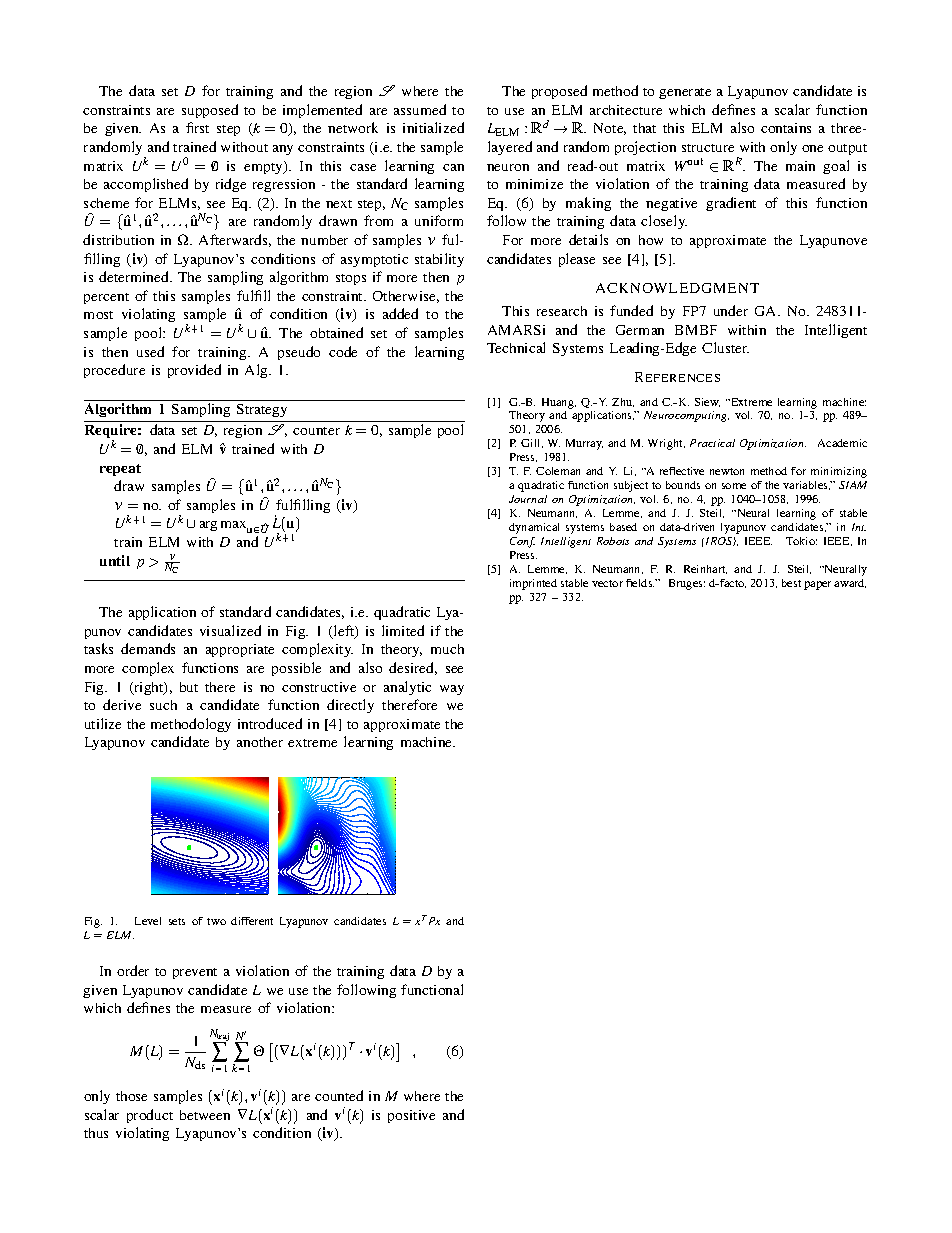  Describe the element at coordinates (230, 630) in the image. I see `visualized` at that location.
